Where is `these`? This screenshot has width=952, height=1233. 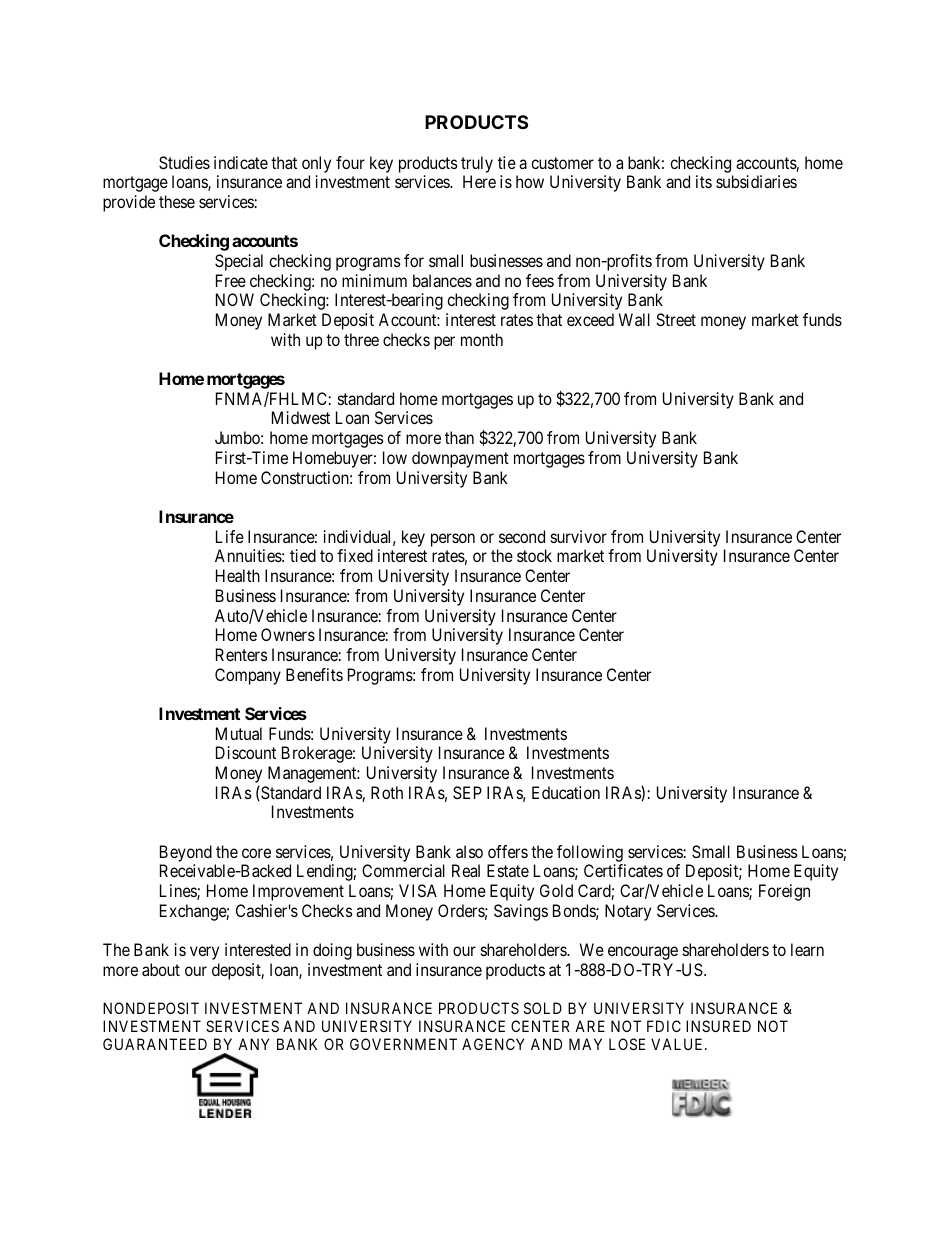 these is located at coordinates (177, 201).
